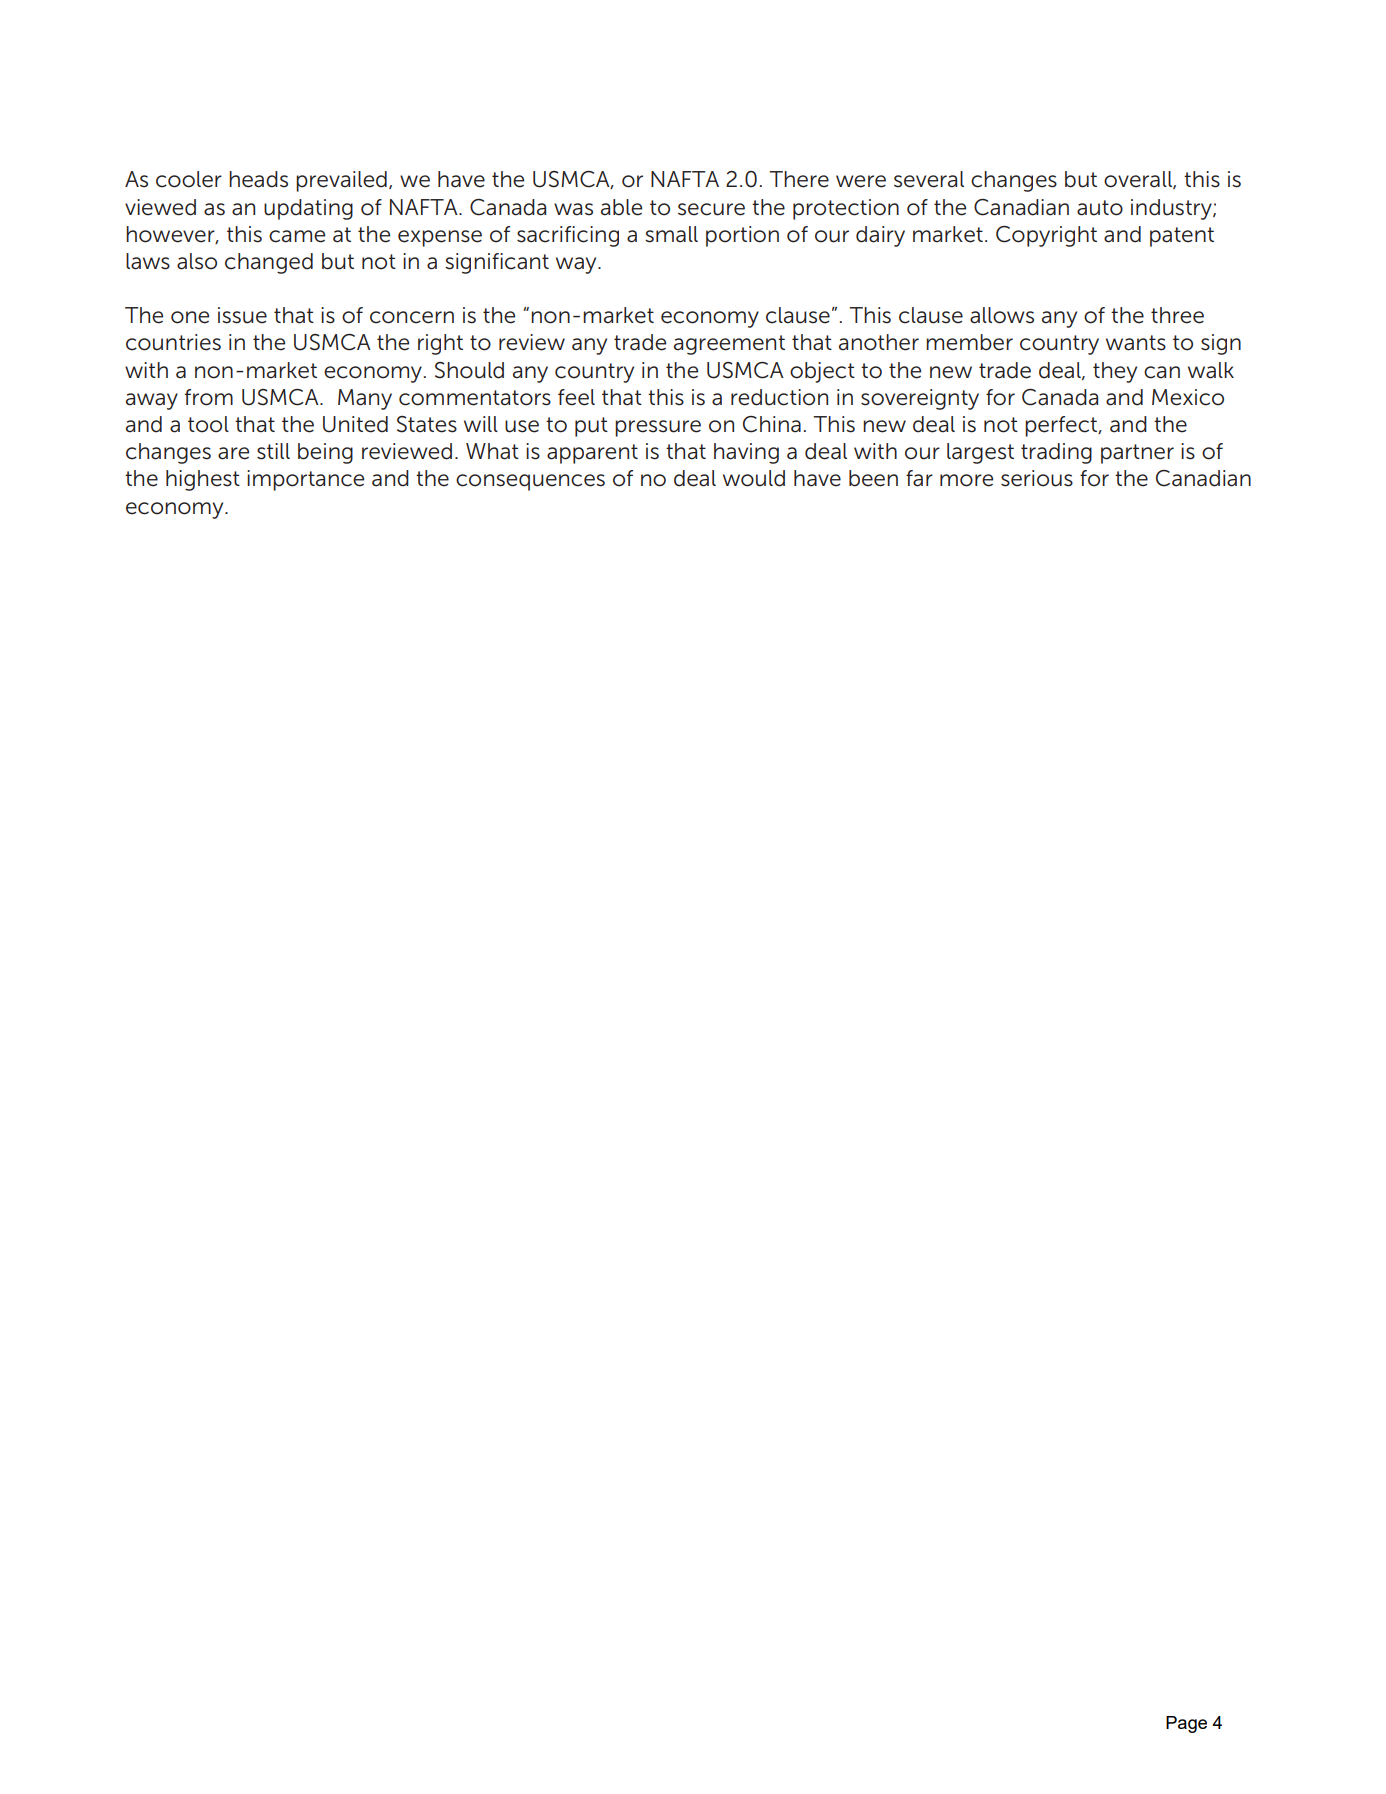 Image resolution: width=1386 pixels, height=1794 pixels. What do you see at coordinates (671, 234) in the image?
I see `small` at bounding box center [671, 234].
